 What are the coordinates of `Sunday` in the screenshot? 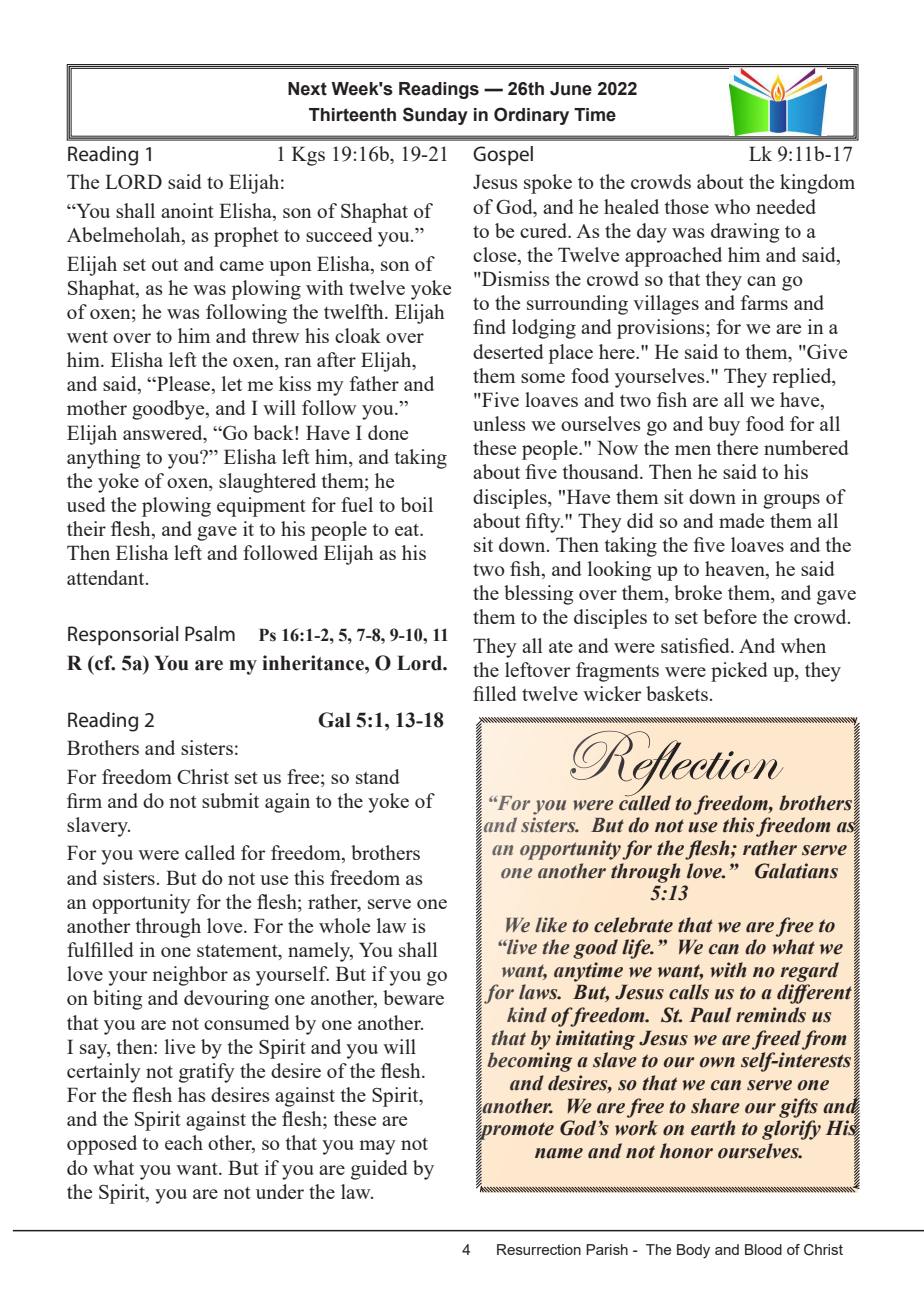 It's located at (435, 116).
